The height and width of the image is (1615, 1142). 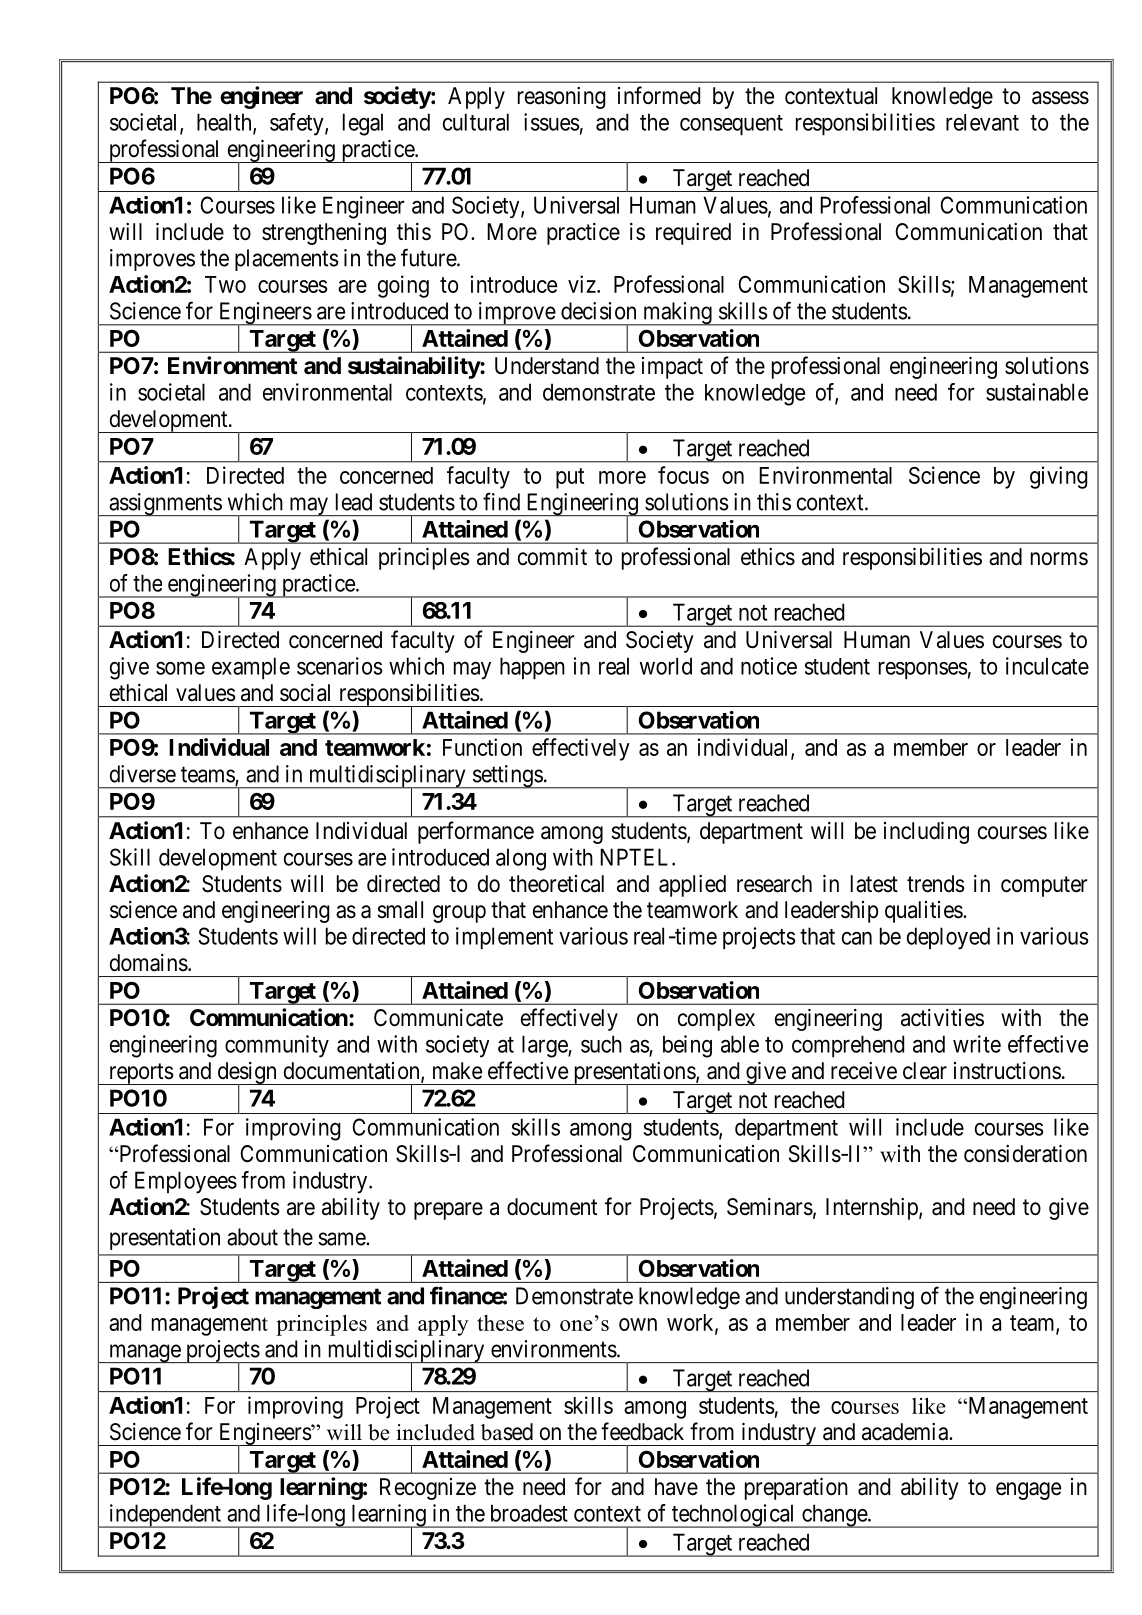 What do you see at coordinates (165, 1516) in the image?
I see `independent` at bounding box center [165, 1516].
